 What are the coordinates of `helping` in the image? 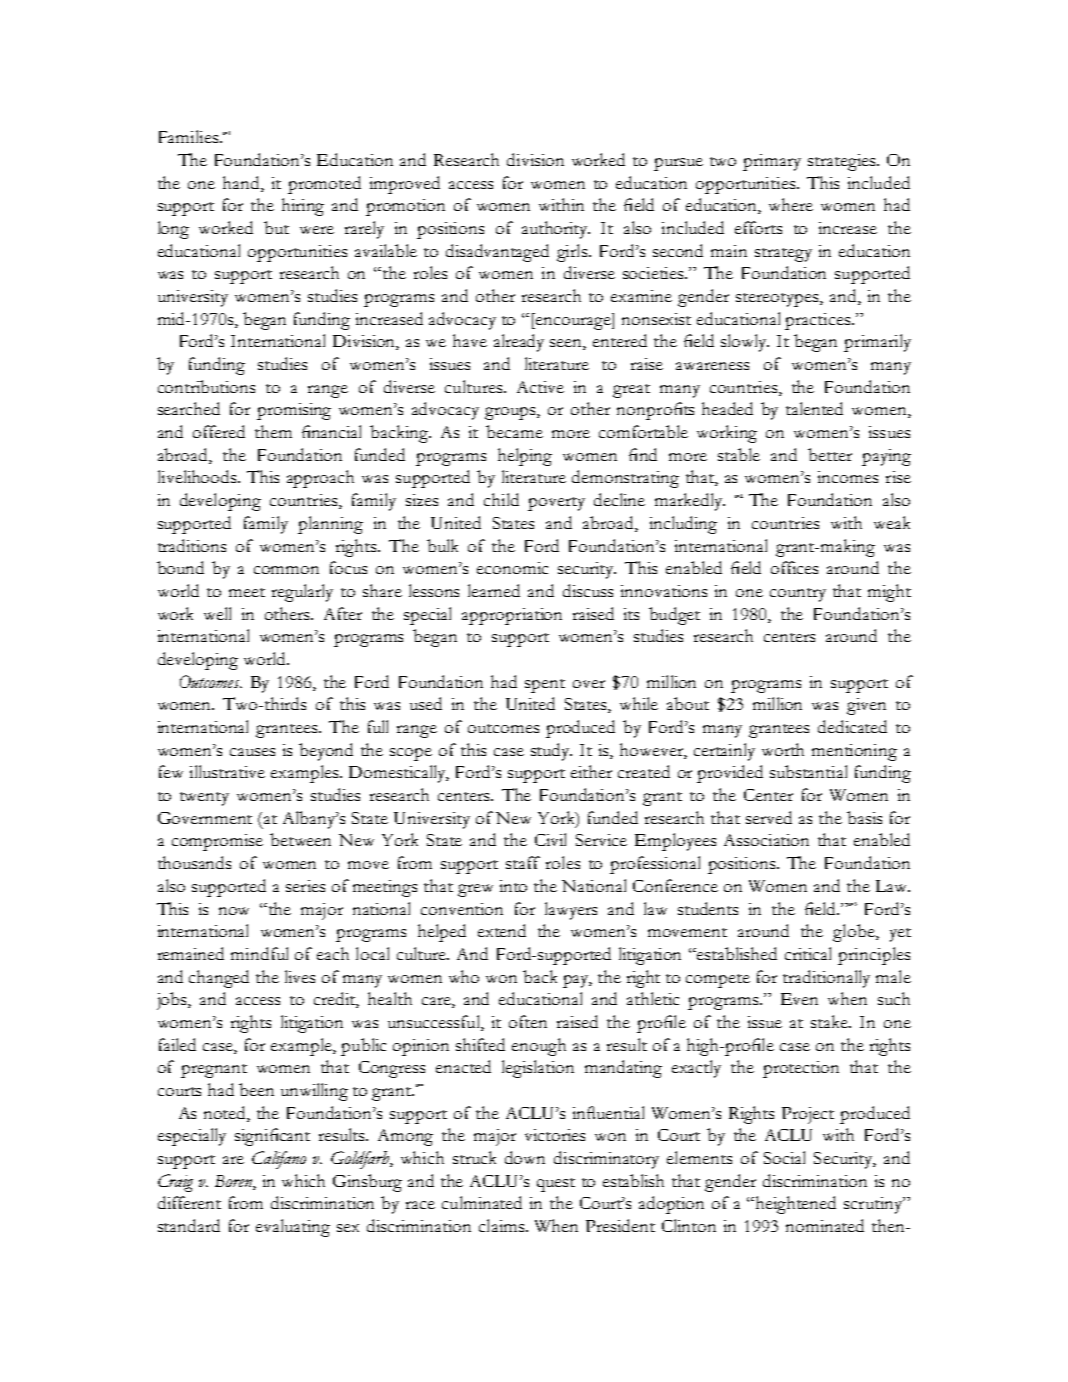 It's located at (525, 457).
